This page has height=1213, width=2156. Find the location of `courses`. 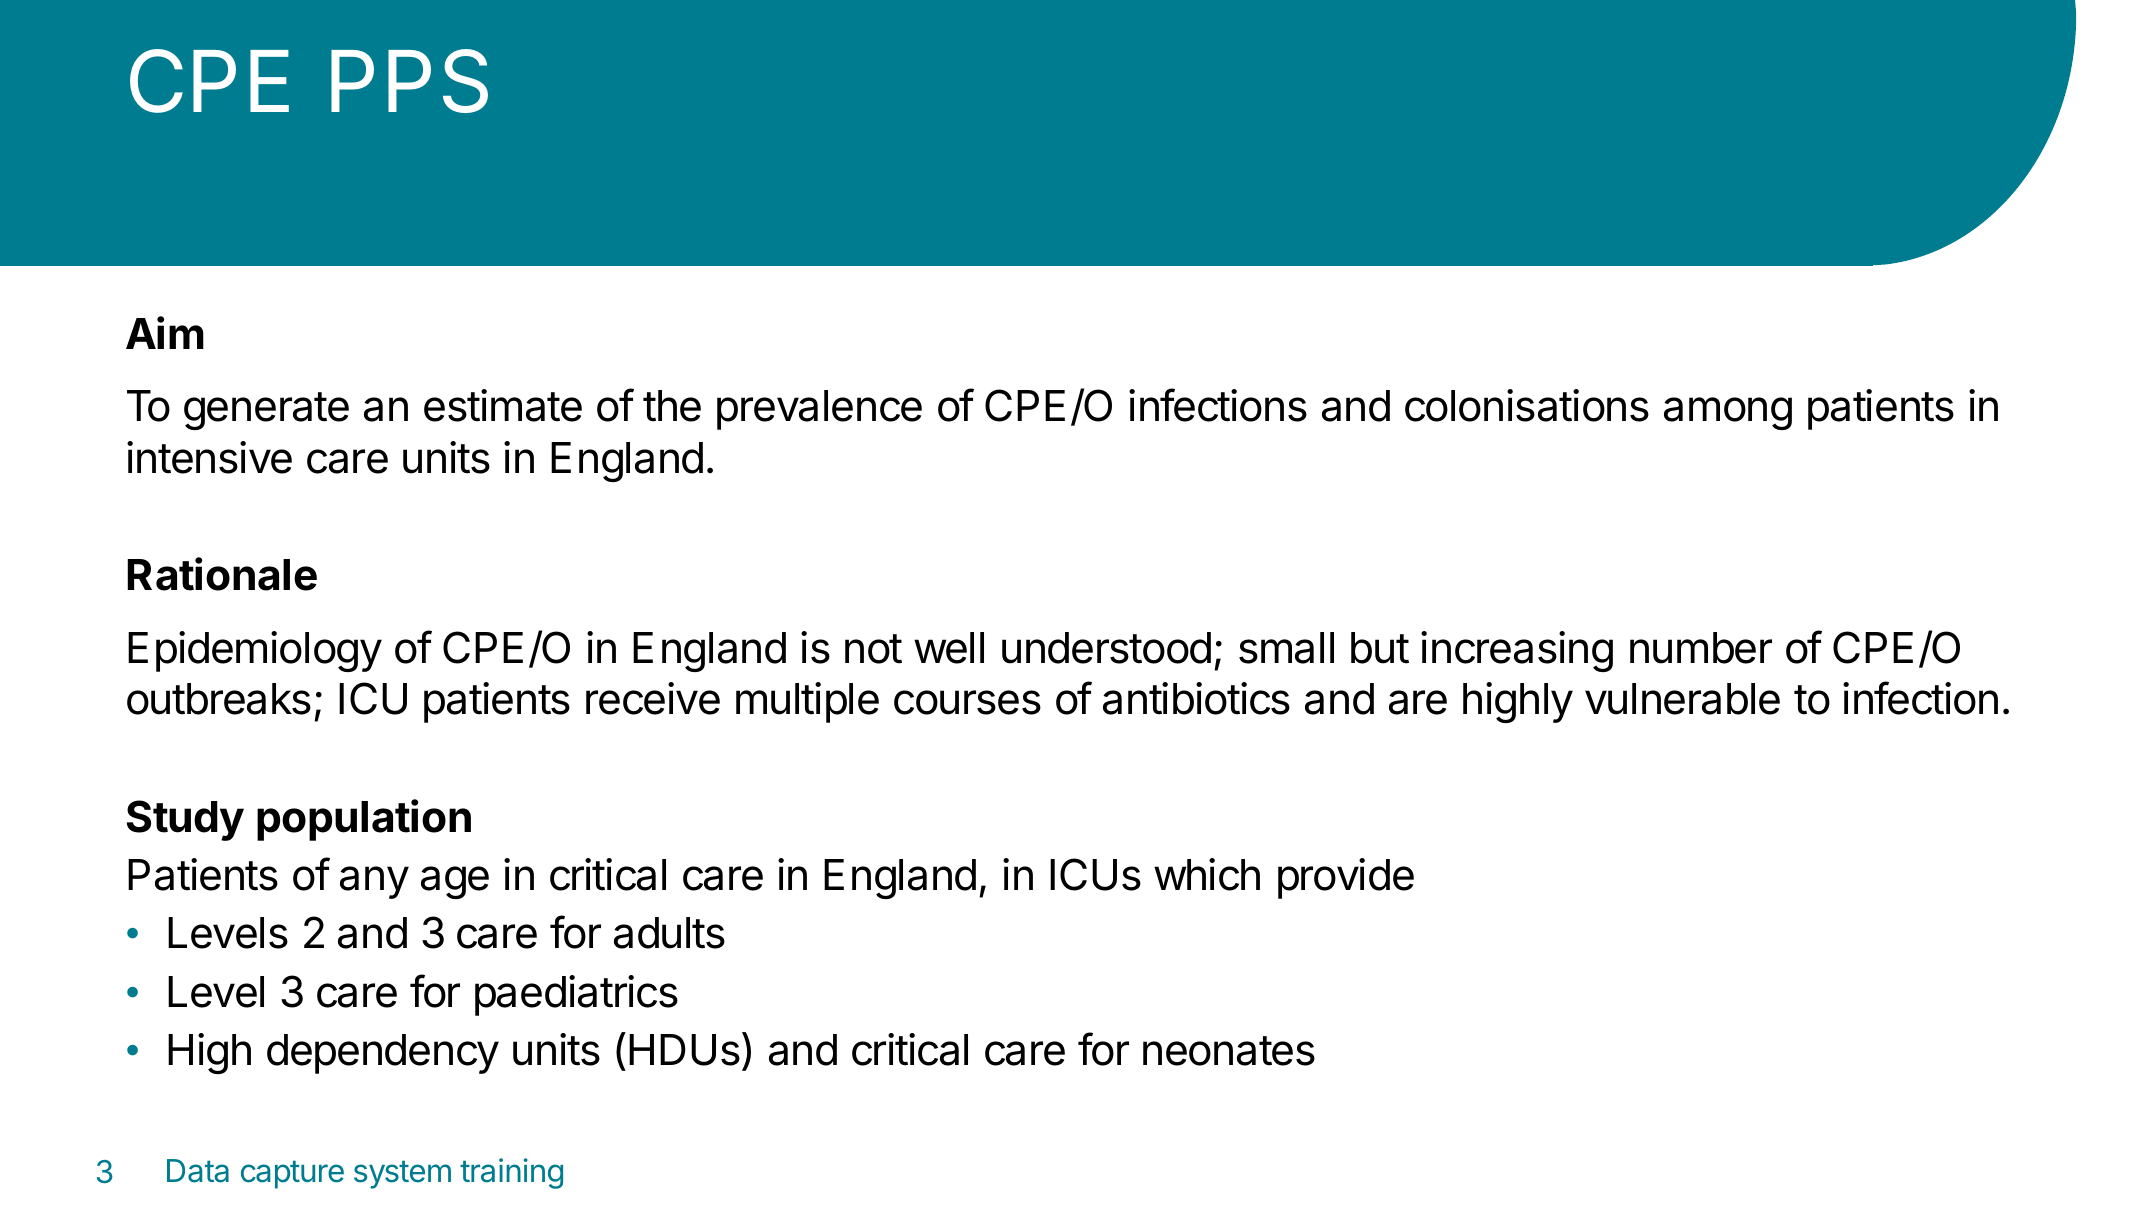

courses is located at coordinates (967, 702).
